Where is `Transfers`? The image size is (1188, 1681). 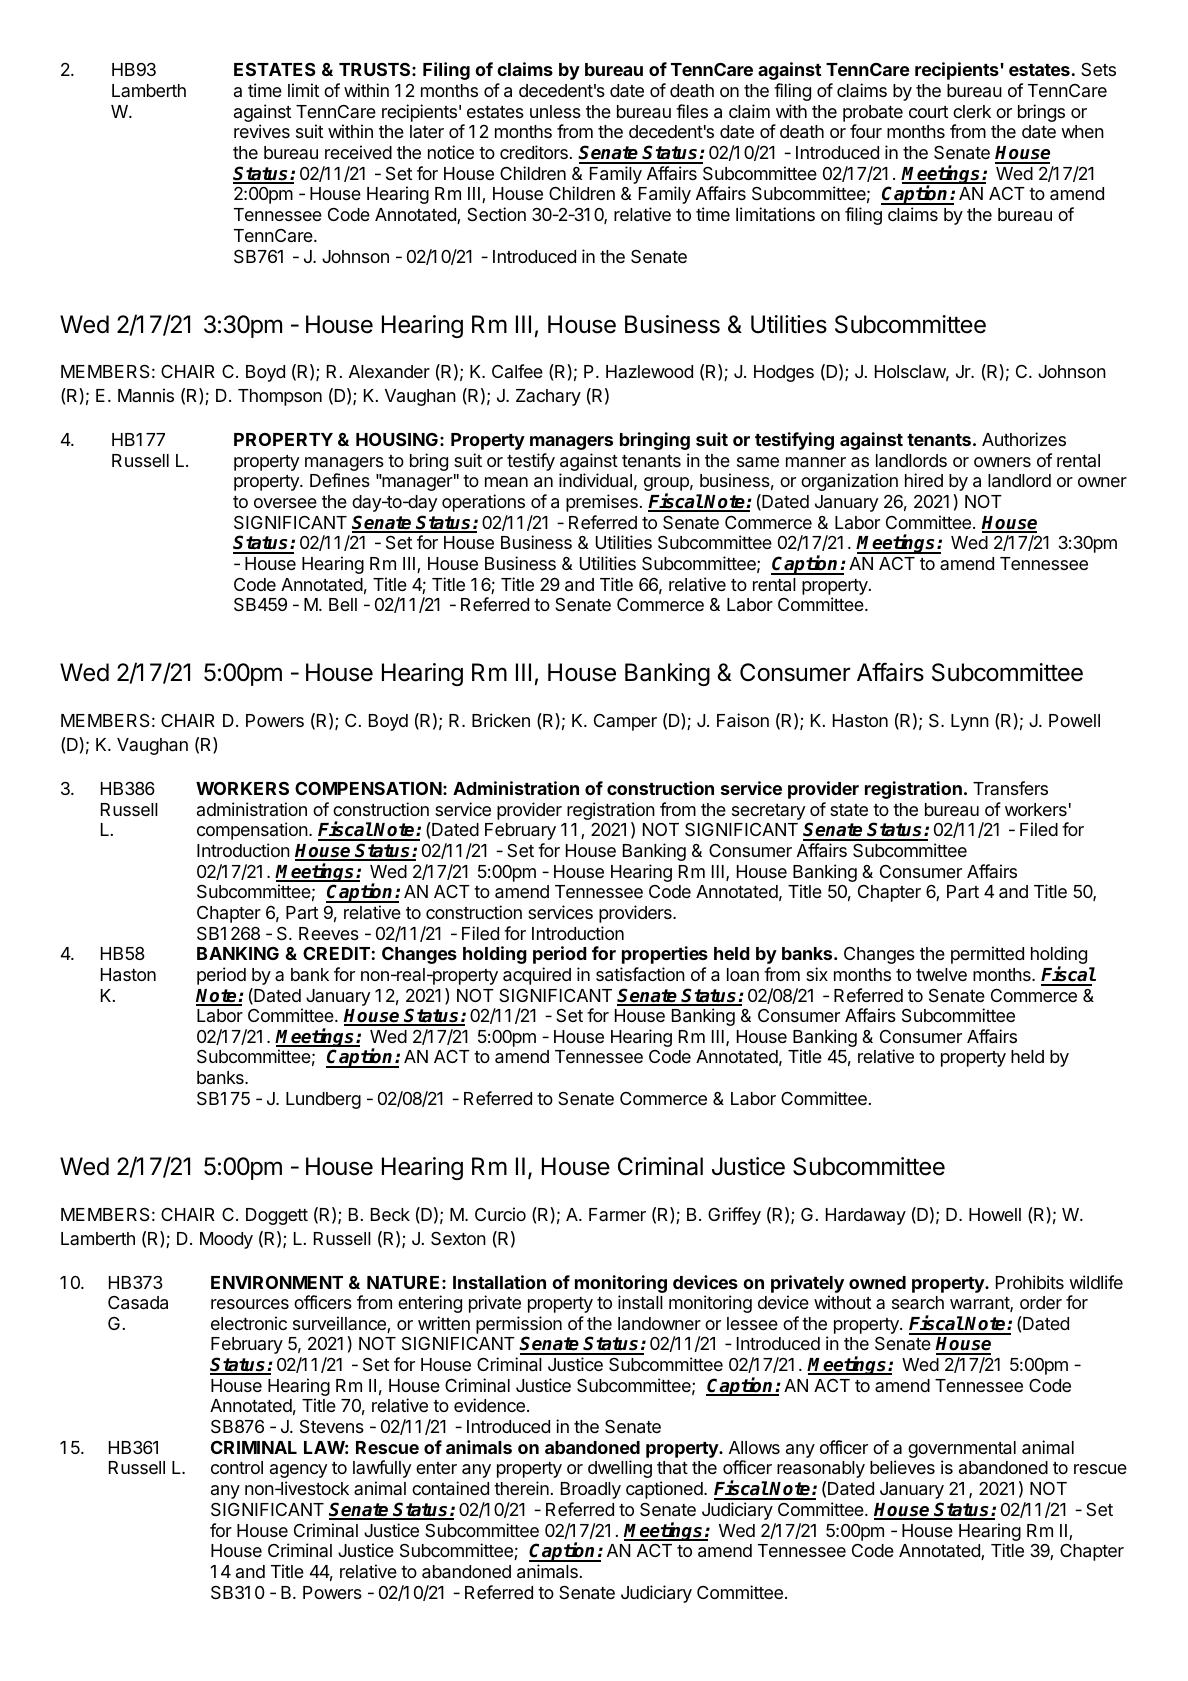 Transfers is located at coordinates (1010, 788).
